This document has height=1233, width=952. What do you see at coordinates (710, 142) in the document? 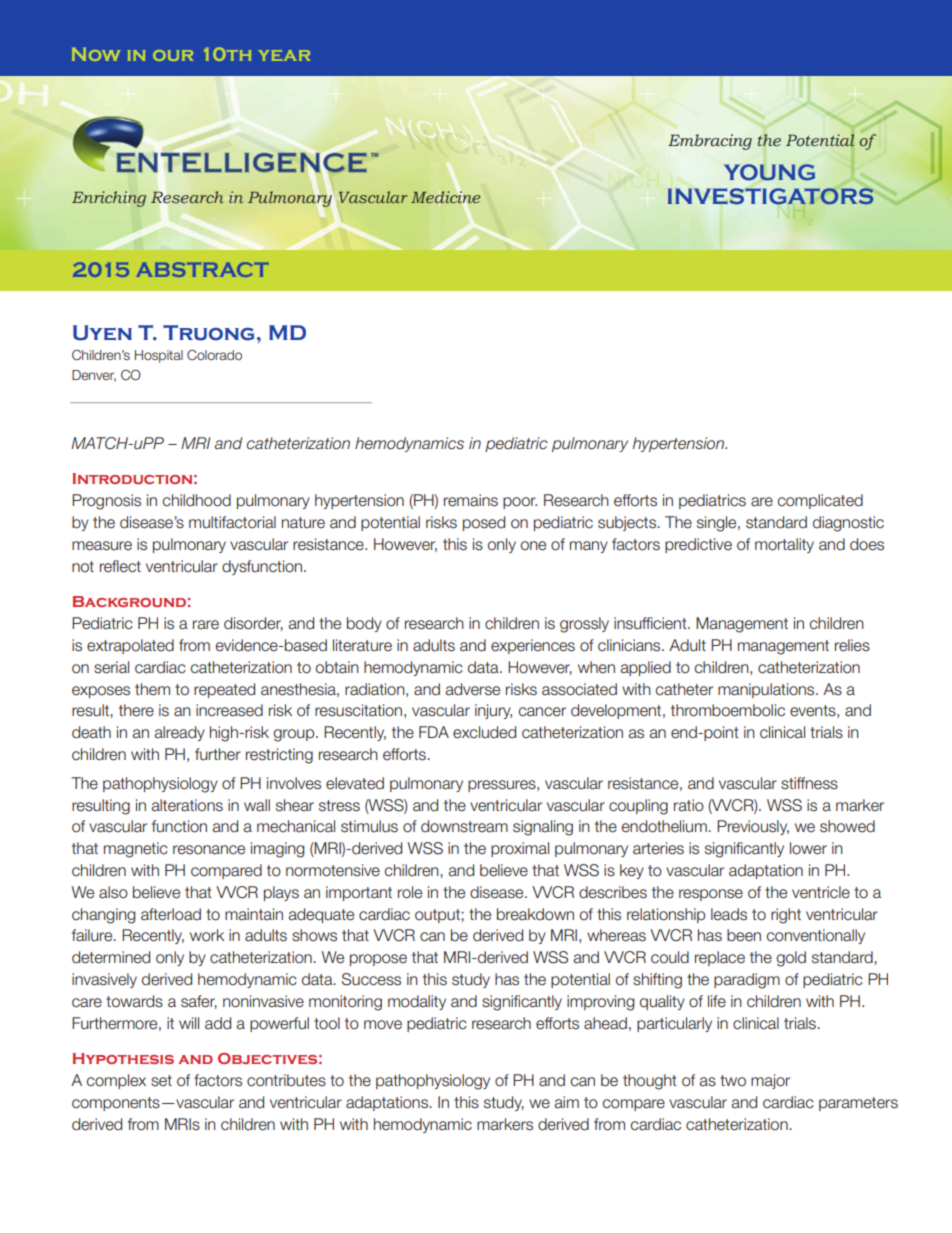
I see `Embracing` at bounding box center [710, 142].
